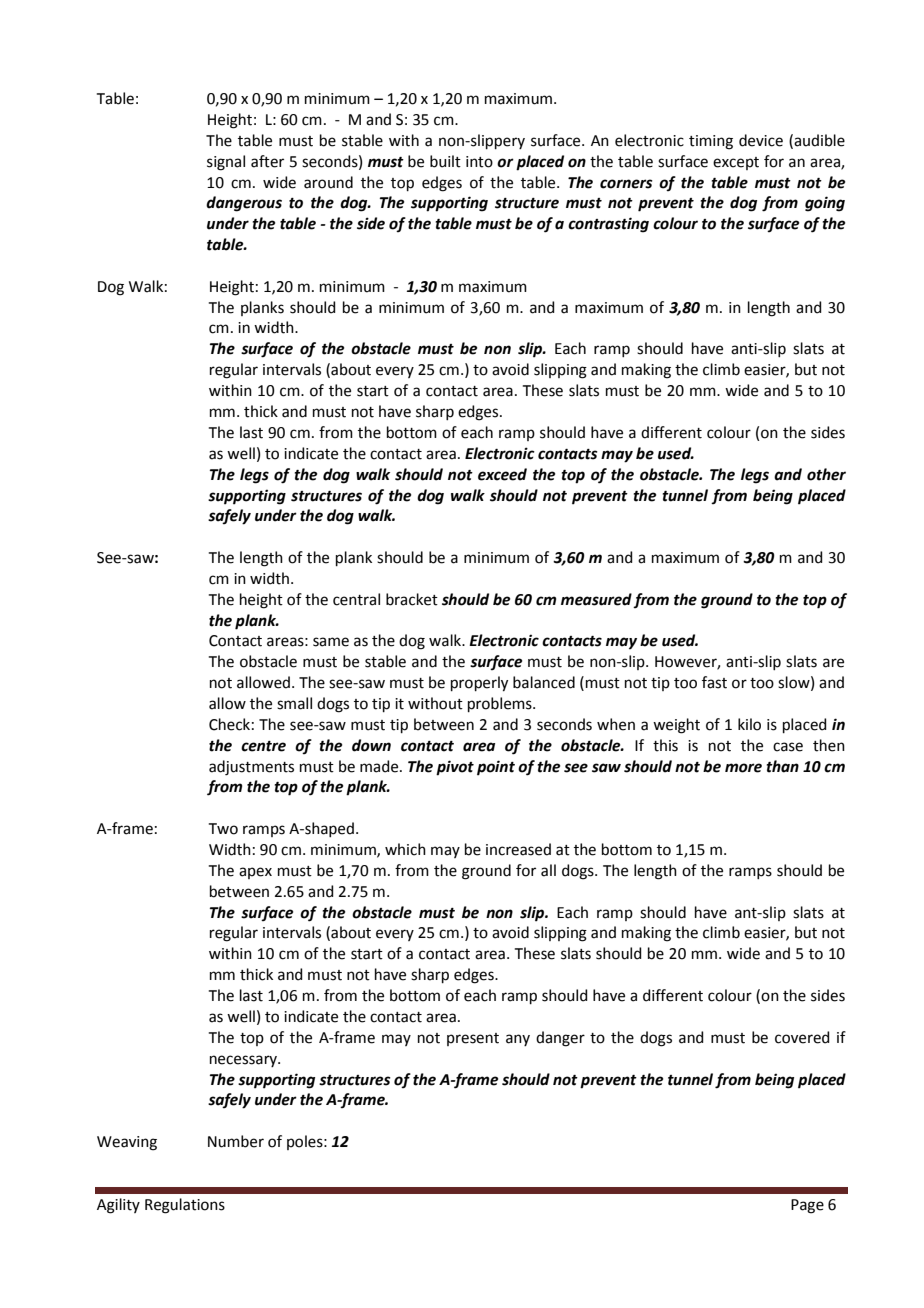 This screenshot has width=924, height=1308. What do you see at coordinates (736, 163) in the screenshot?
I see `except` at bounding box center [736, 163].
